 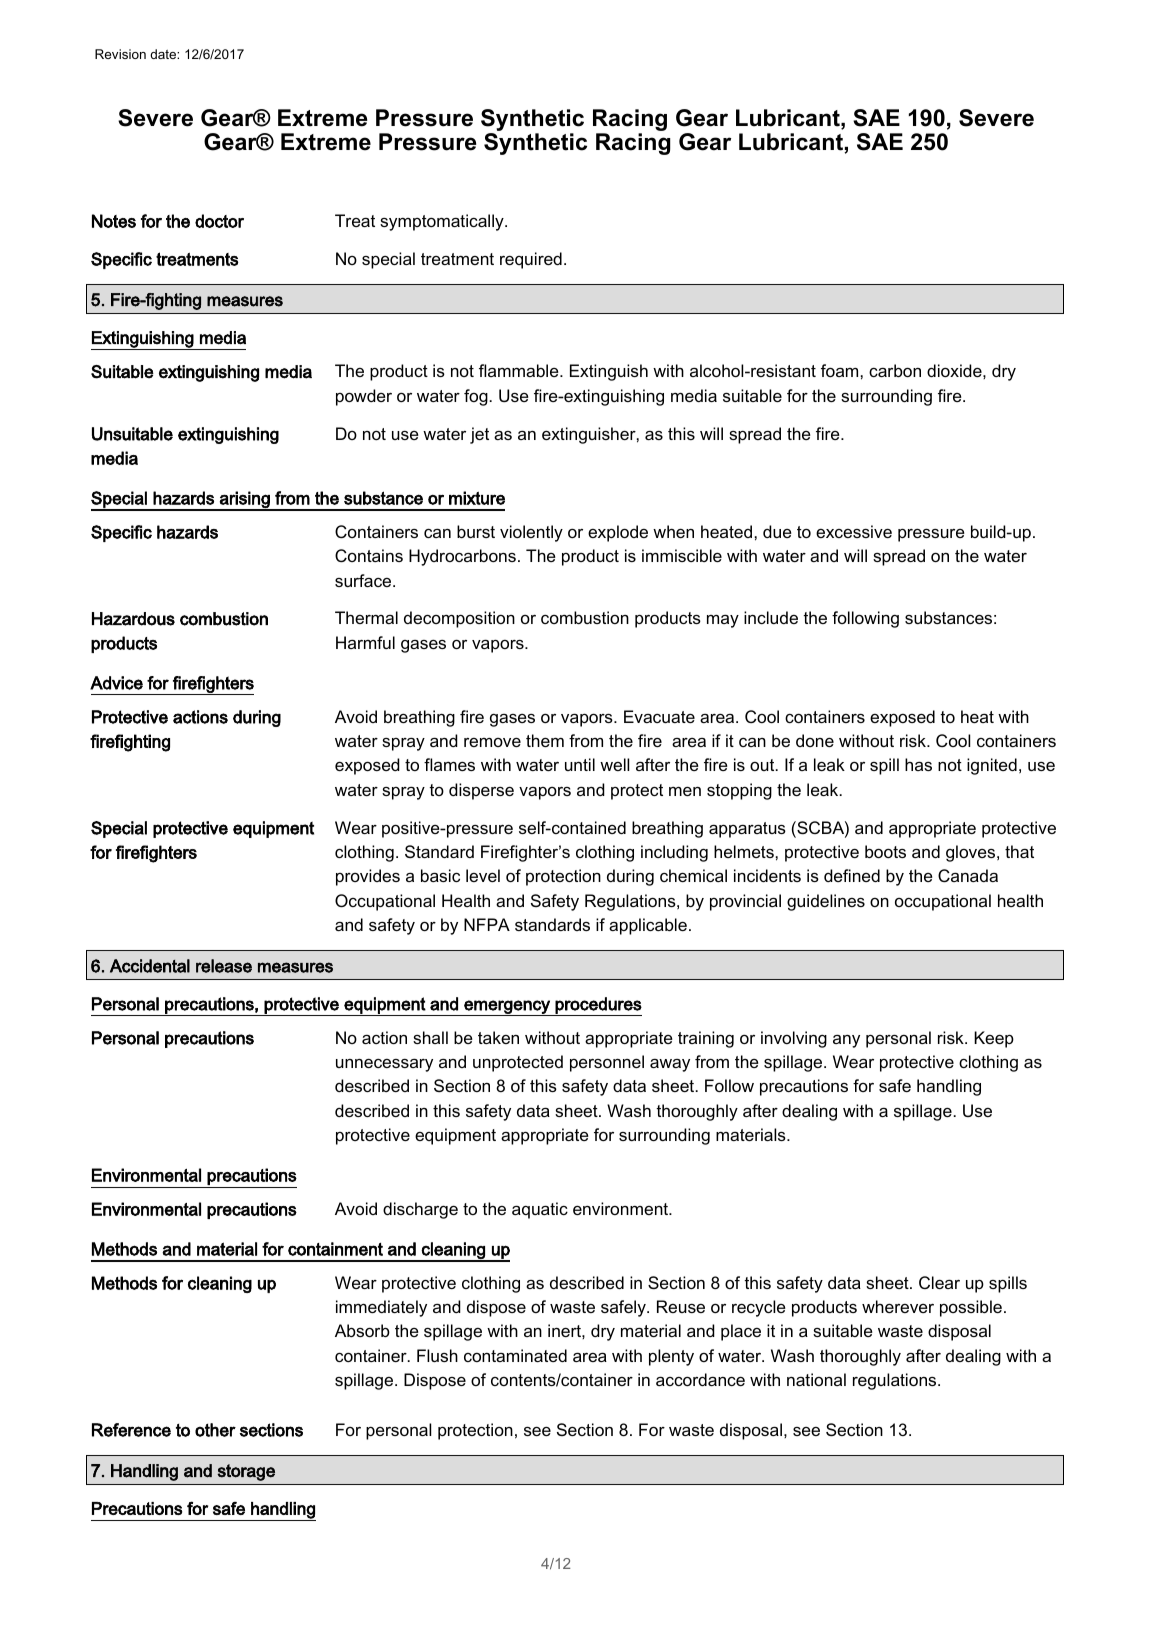 I want to click on other, so click(x=215, y=1430).
